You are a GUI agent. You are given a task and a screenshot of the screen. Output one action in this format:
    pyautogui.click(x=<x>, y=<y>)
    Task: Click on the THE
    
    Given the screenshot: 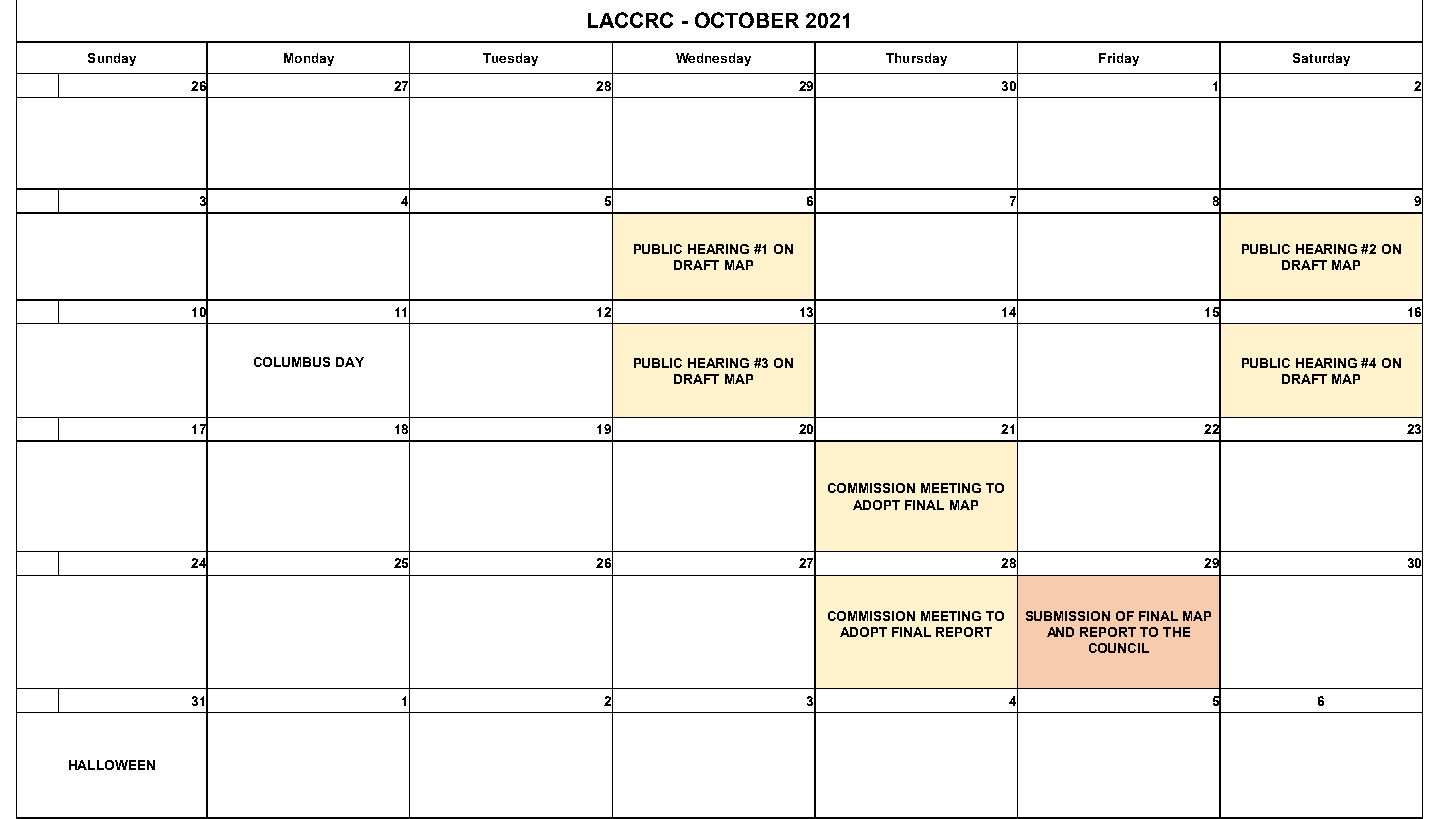 What is the action you would take?
    pyautogui.click(x=1176, y=632)
